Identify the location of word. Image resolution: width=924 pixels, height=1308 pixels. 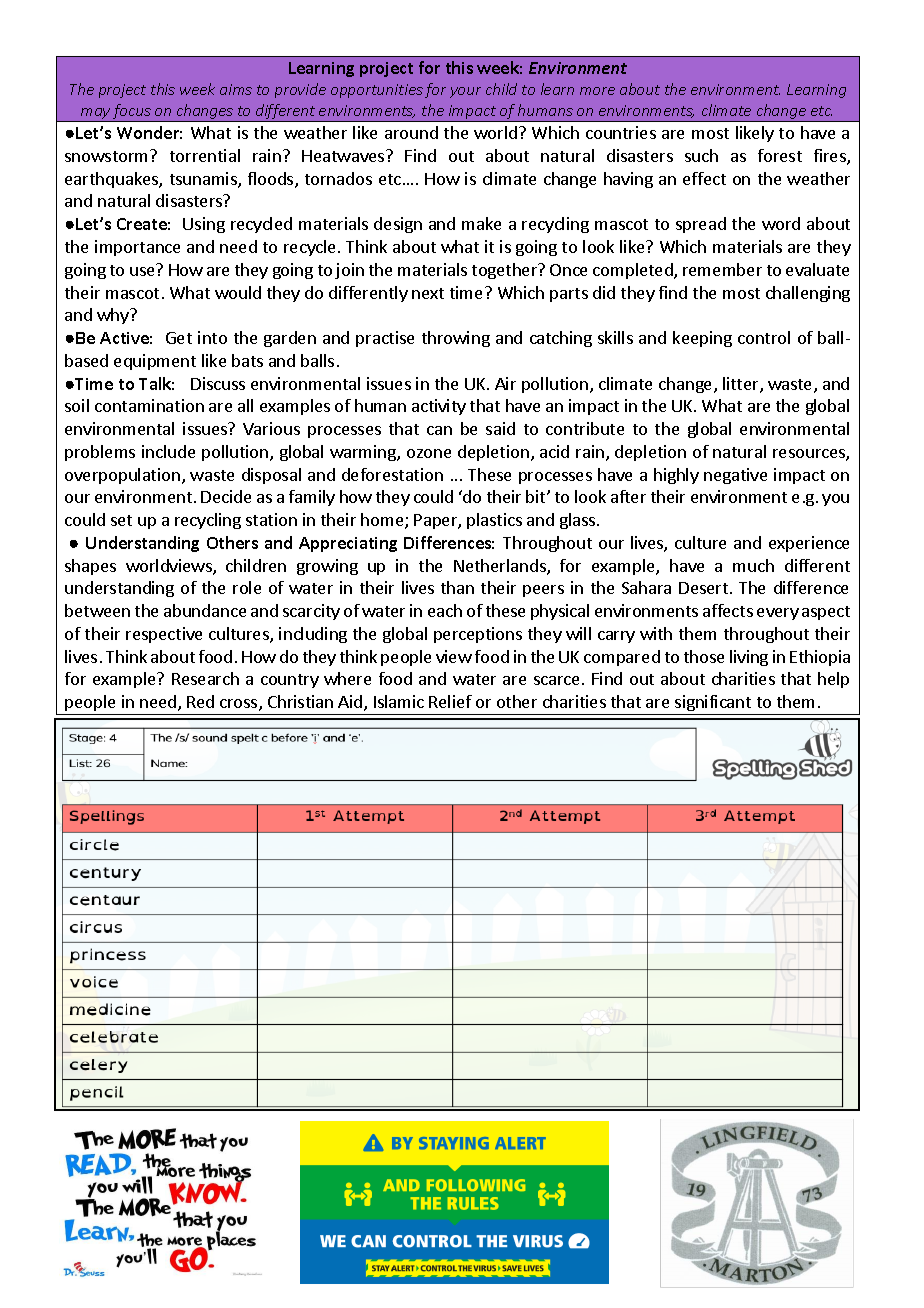
(781, 223).
